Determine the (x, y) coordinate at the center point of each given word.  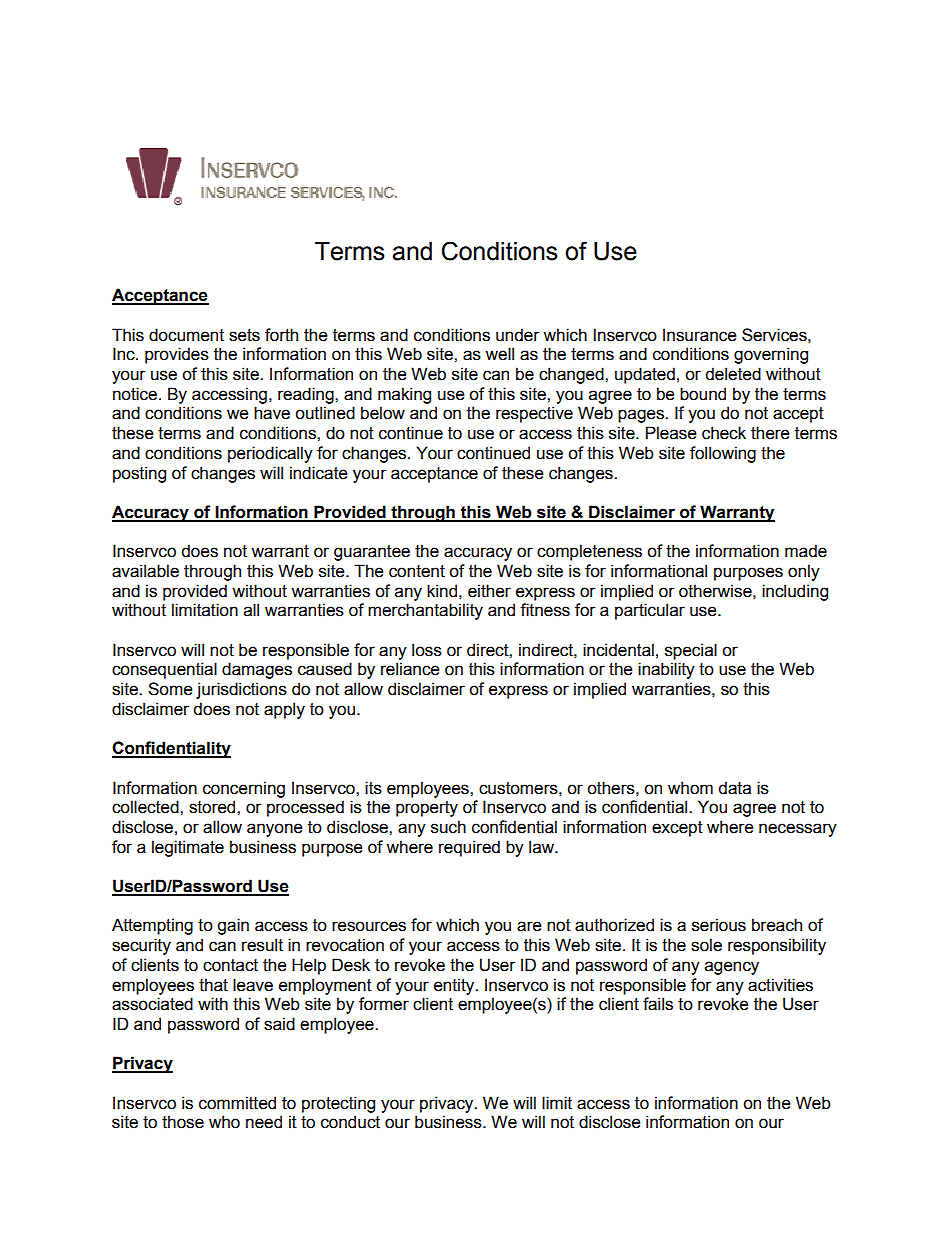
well (499, 354)
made (806, 551)
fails (658, 1004)
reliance (410, 669)
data (734, 788)
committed (237, 1103)
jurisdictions (241, 690)
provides (177, 355)
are (529, 926)
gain (233, 926)
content (417, 571)
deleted (733, 374)
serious (719, 925)
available (145, 571)
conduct (350, 1122)
